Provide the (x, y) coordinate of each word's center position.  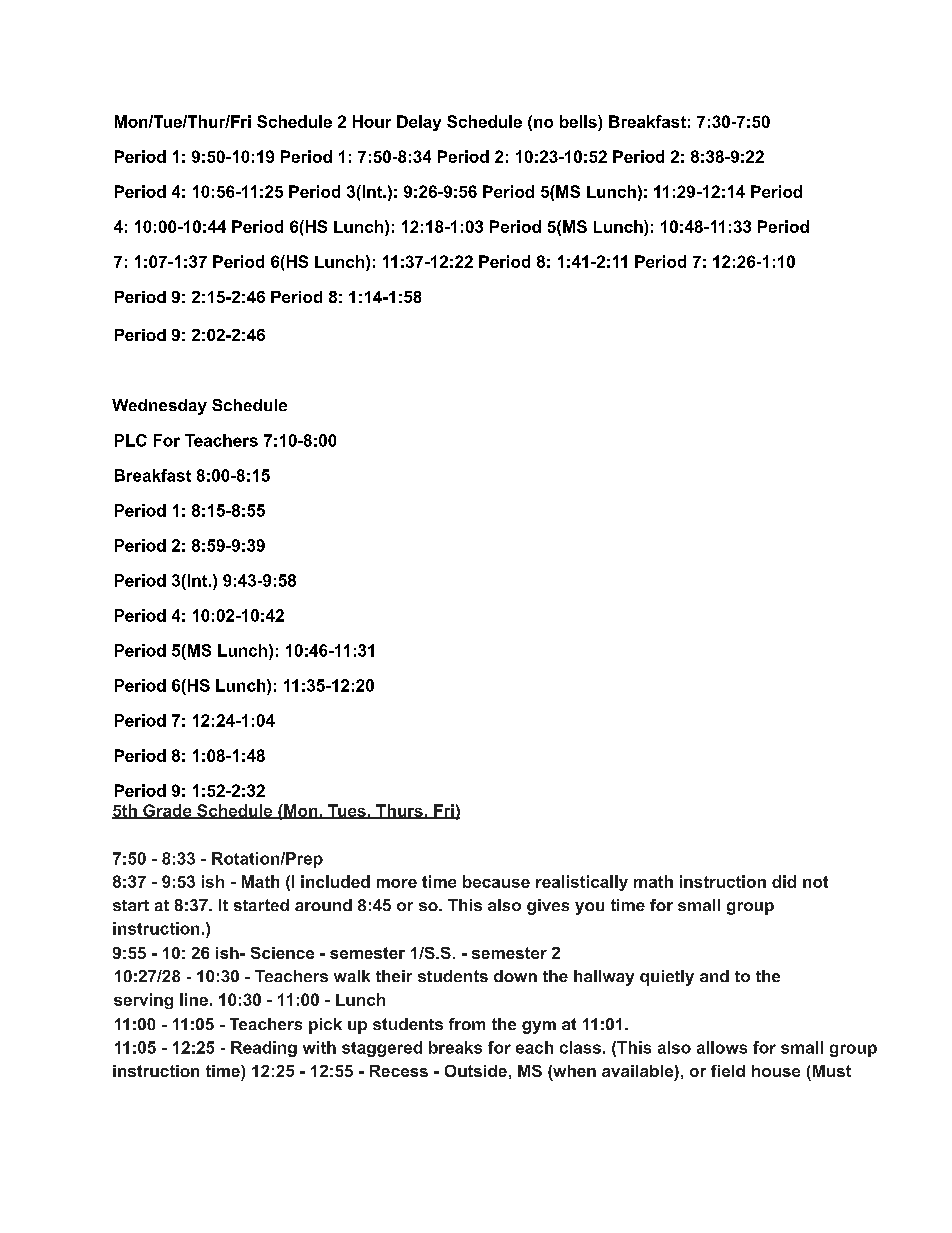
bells (579, 121)
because (496, 881)
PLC (131, 440)
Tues (347, 811)
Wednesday (159, 407)
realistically (582, 883)
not (815, 882)
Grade (167, 811)
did (784, 881)
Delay (419, 123)
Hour (372, 121)
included (335, 881)
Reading (264, 1049)
